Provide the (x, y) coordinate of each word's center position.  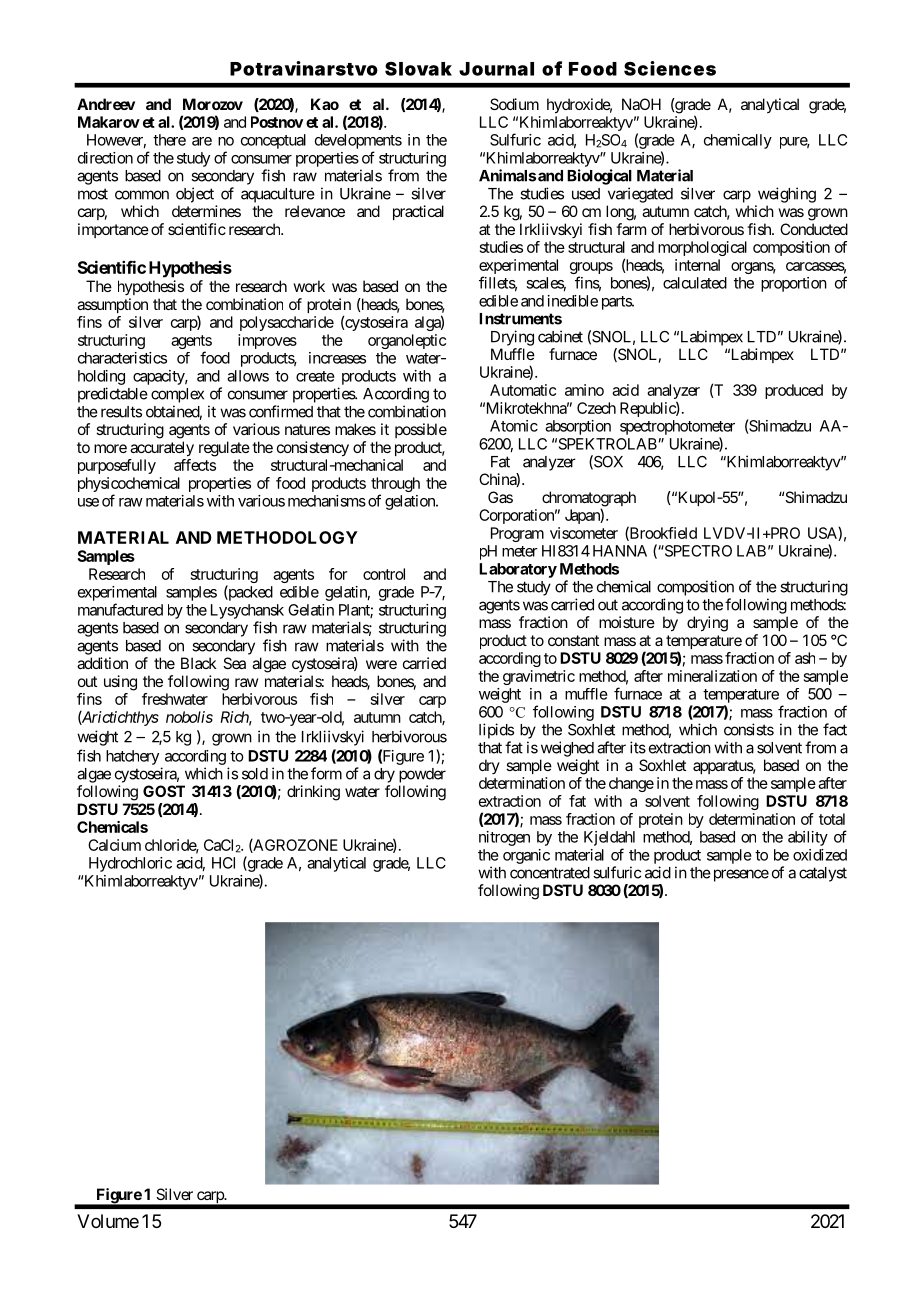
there (169, 140)
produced (794, 391)
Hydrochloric (130, 864)
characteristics (122, 358)
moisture (627, 622)
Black (199, 663)
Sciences (670, 68)
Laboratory (518, 570)
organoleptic (407, 341)
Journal (496, 69)
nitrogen (504, 838)
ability (808, 838)
